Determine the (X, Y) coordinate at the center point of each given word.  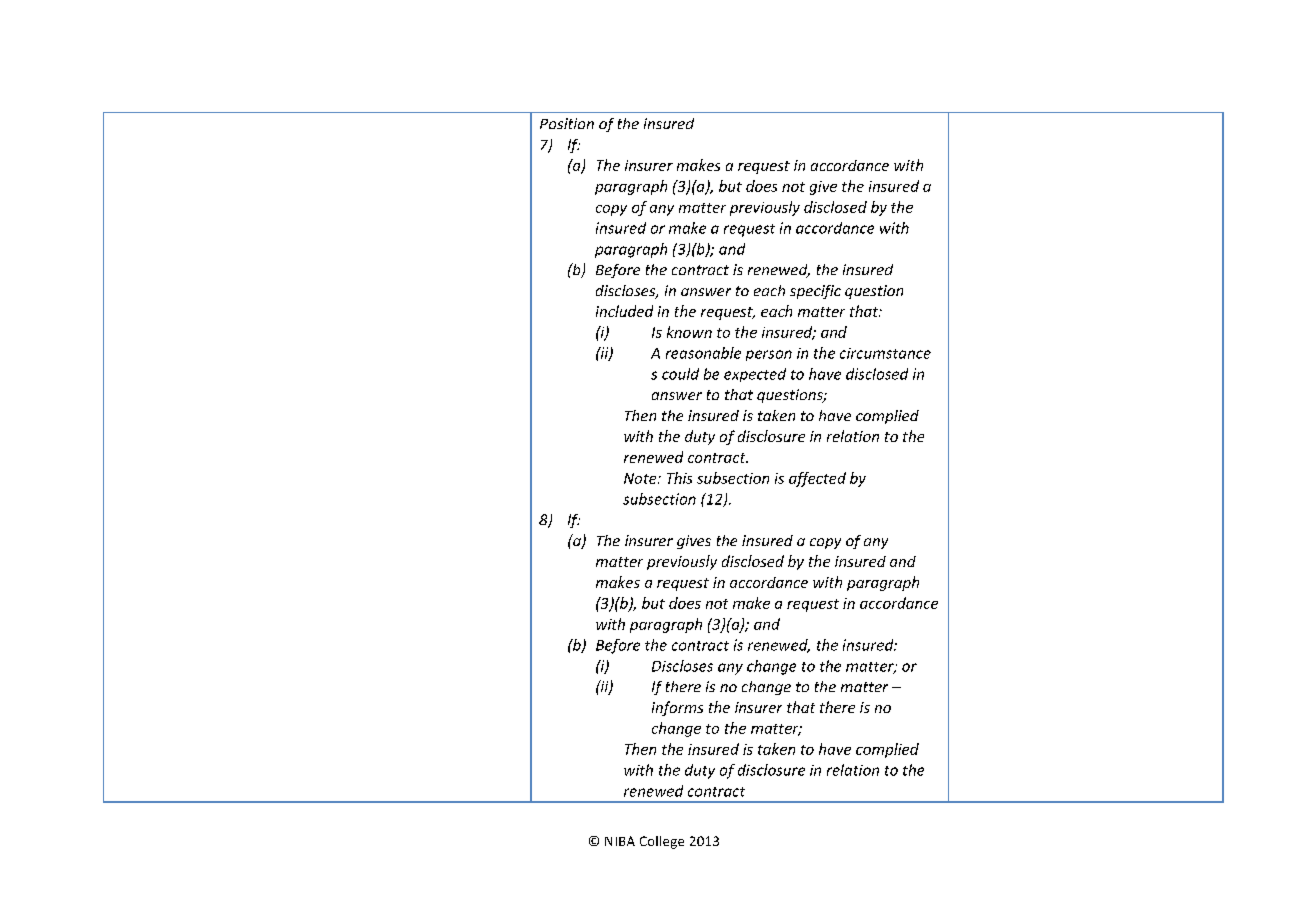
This (679, 478)
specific (815, 292)
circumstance (885, 353)
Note (641, 478)
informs (677, 708)
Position (567, 123)
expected (755, 375)
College (662, 842)
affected (817, 479)
